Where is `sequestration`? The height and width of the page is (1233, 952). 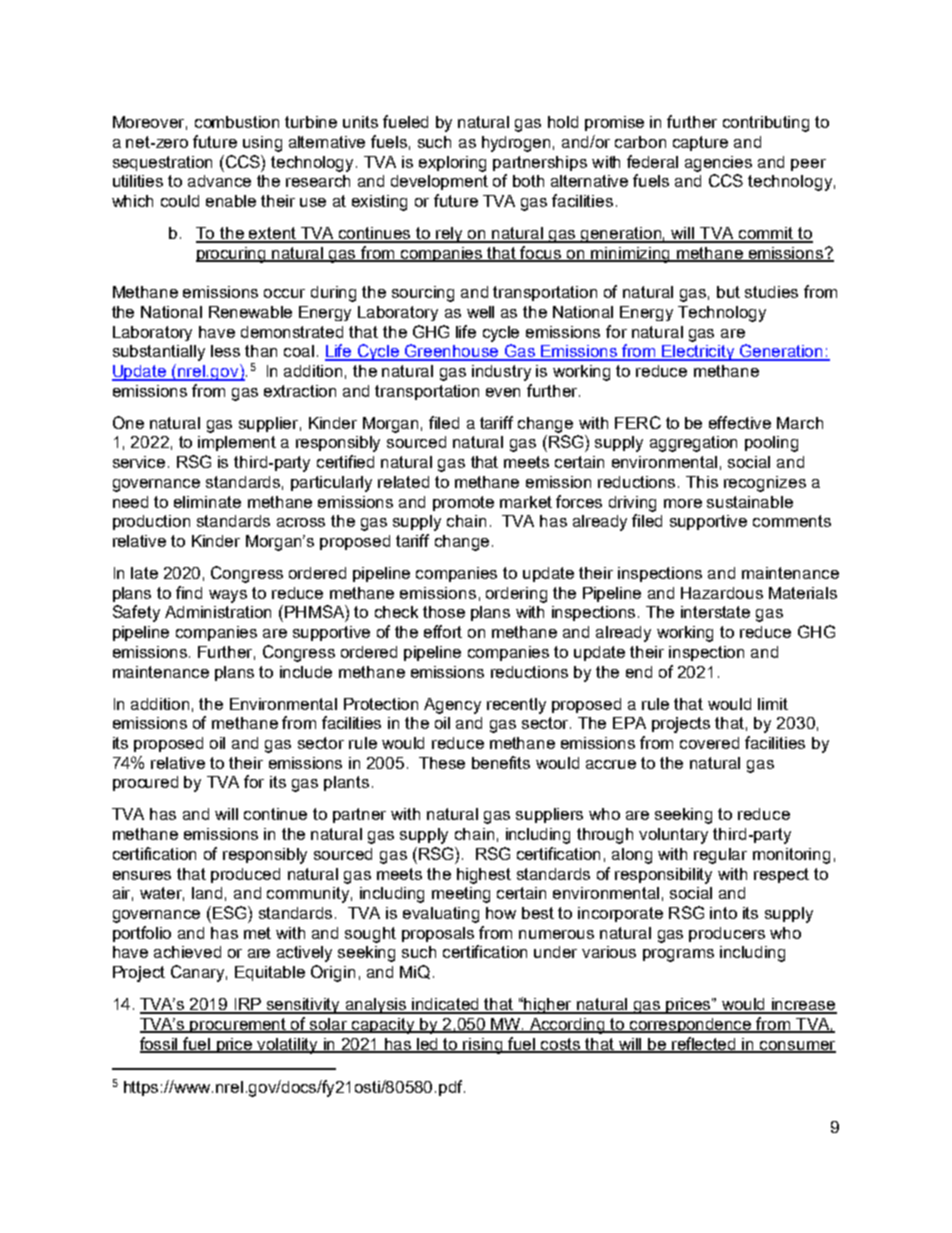
sequestration is located at coordinates (162, 163).
